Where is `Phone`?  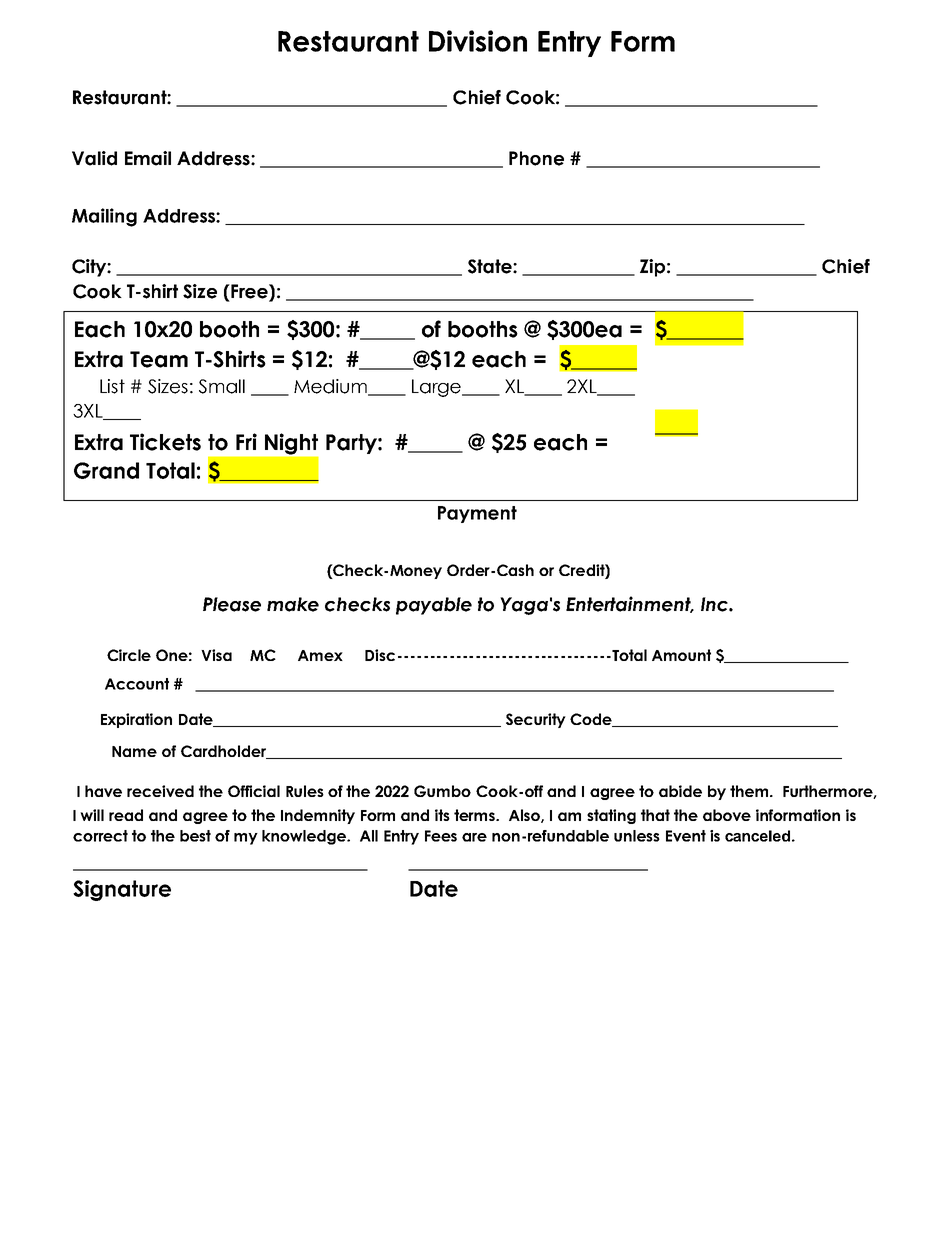
Phone is located at coordinates (536, 158).
